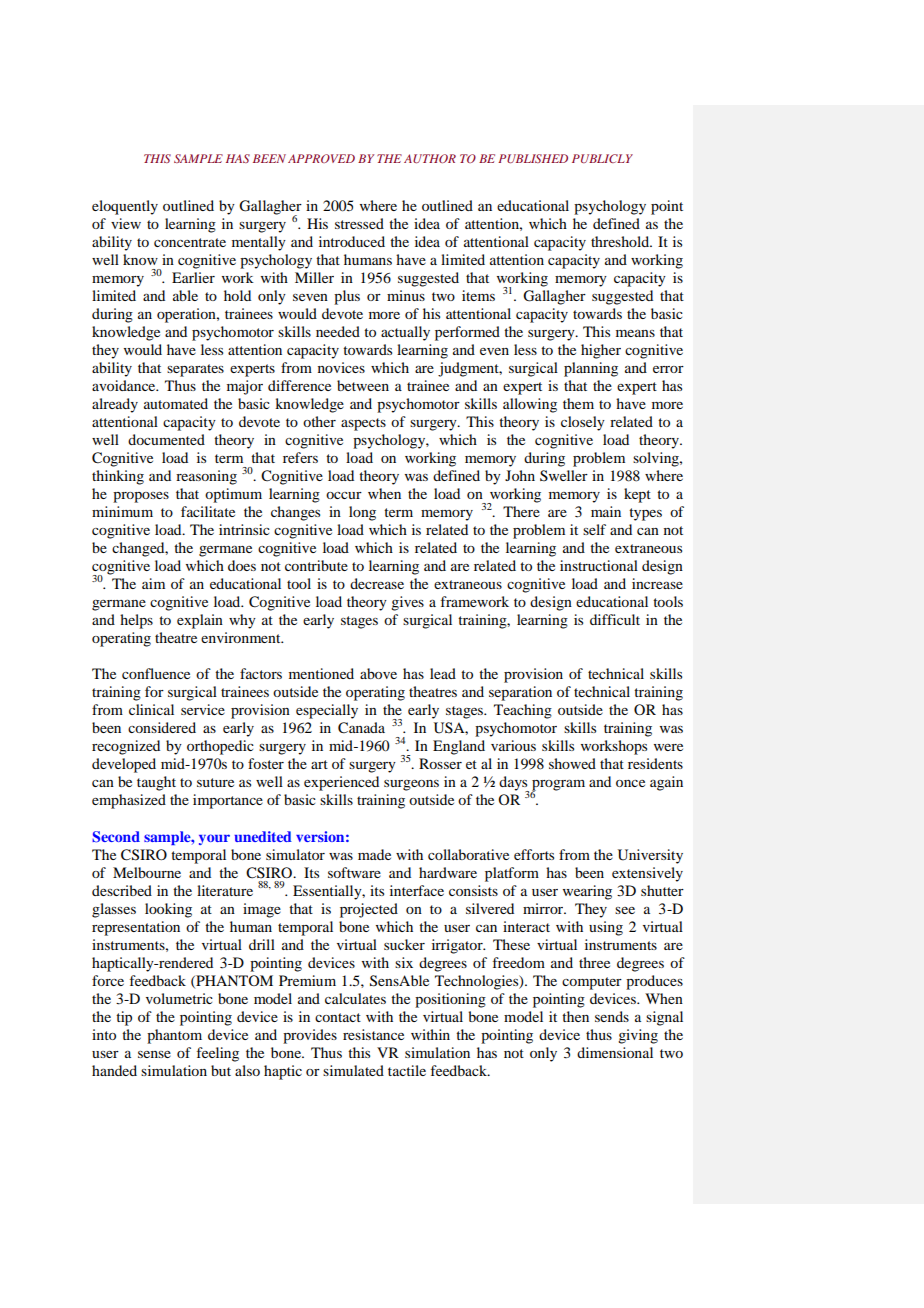 This image has width=924, height=1308. Describe the element at coordinates (650, 856) in the image. I see `University` at that location.
